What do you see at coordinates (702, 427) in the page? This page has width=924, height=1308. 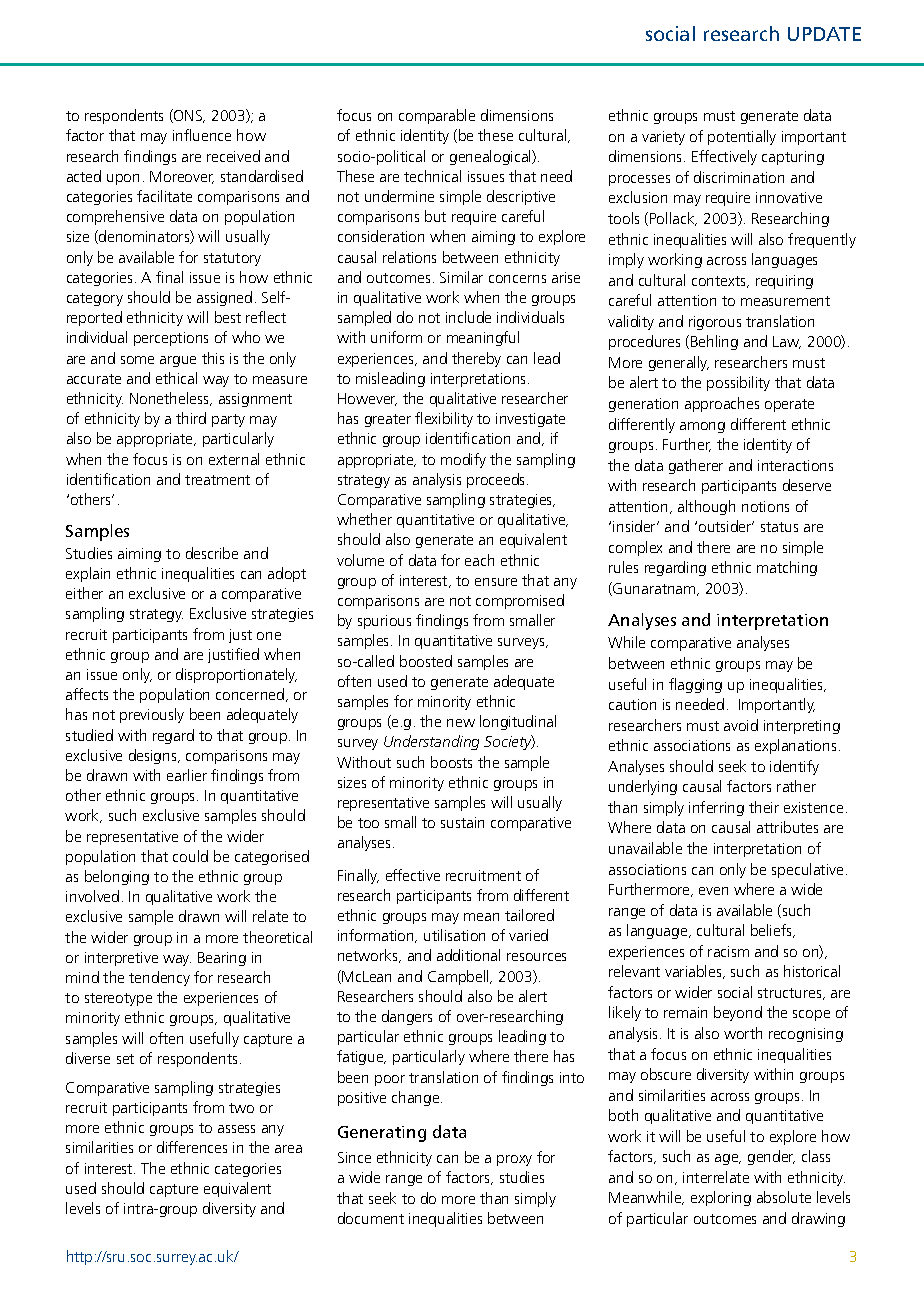 I see `among` at bounding box center [702, 427].
